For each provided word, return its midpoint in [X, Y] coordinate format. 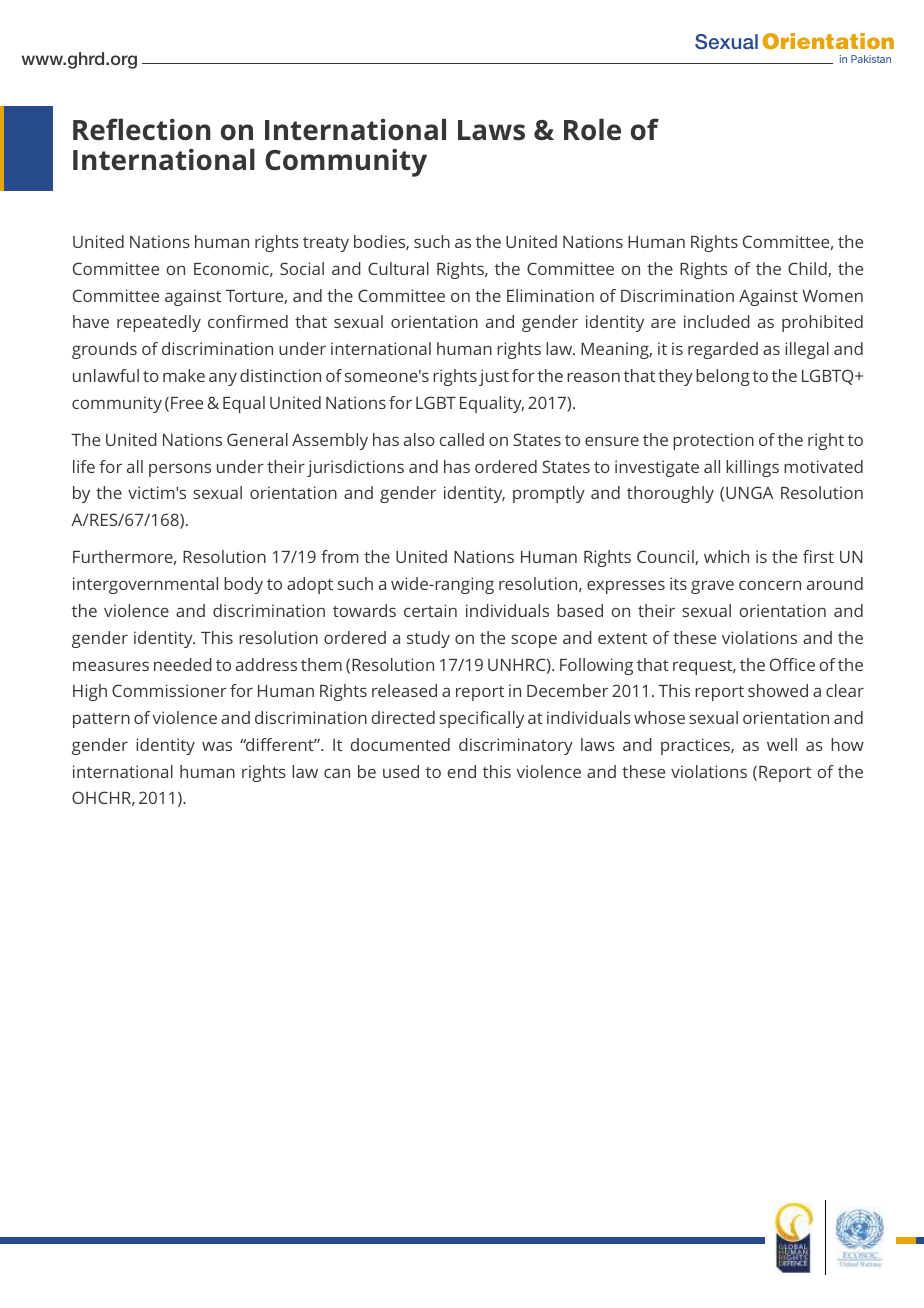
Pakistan [871, 59]
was [217, 746]
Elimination [550, 295]
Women [832, 296]
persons [180, 470]
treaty [326, 244]
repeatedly [159, 323]
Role [592, 129]
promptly [549, 494]
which [726, 556]
